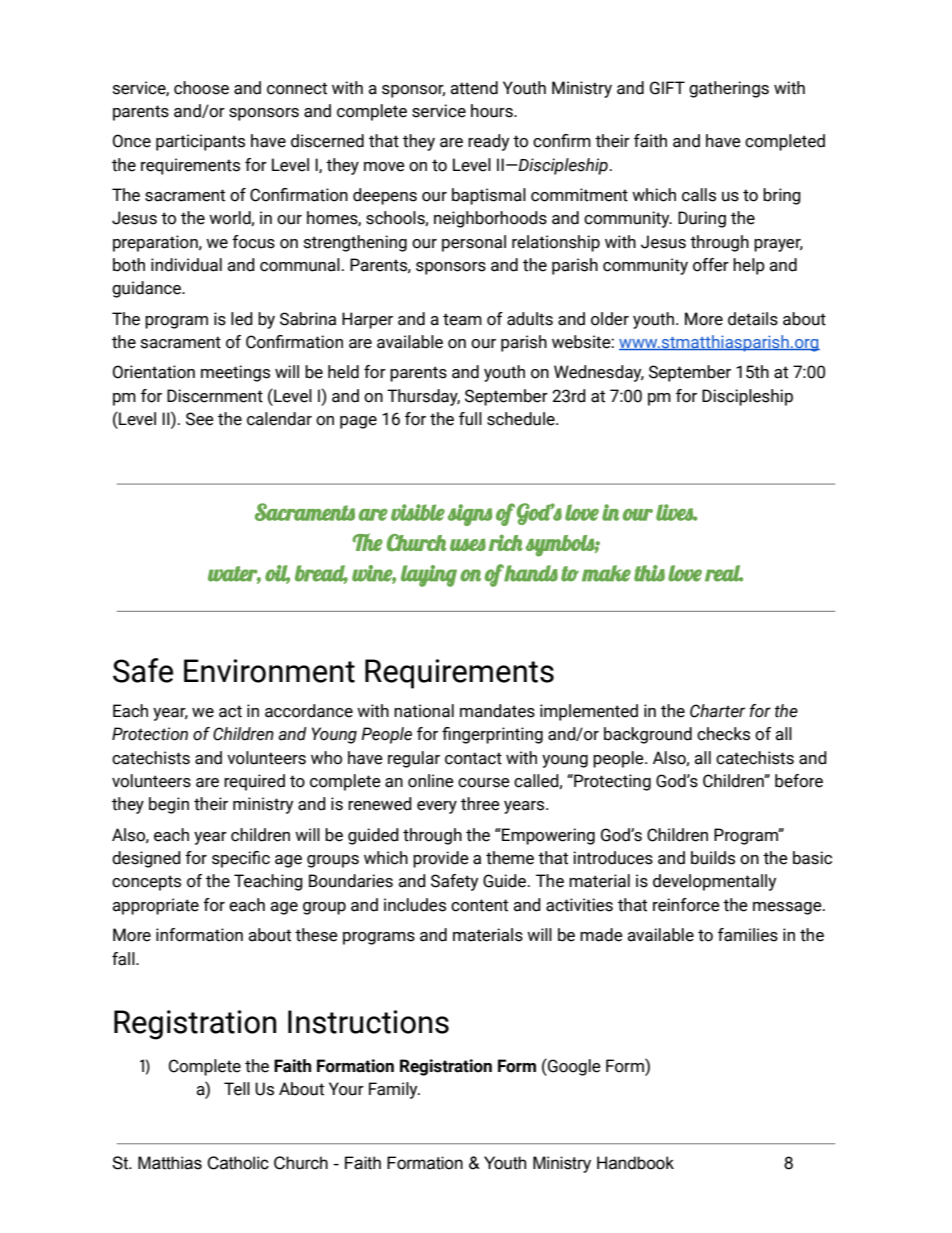 This document has width=952, height=1233. Describe the element at coordinates (423, 397) in the document. I see `Thursday` at that location.
